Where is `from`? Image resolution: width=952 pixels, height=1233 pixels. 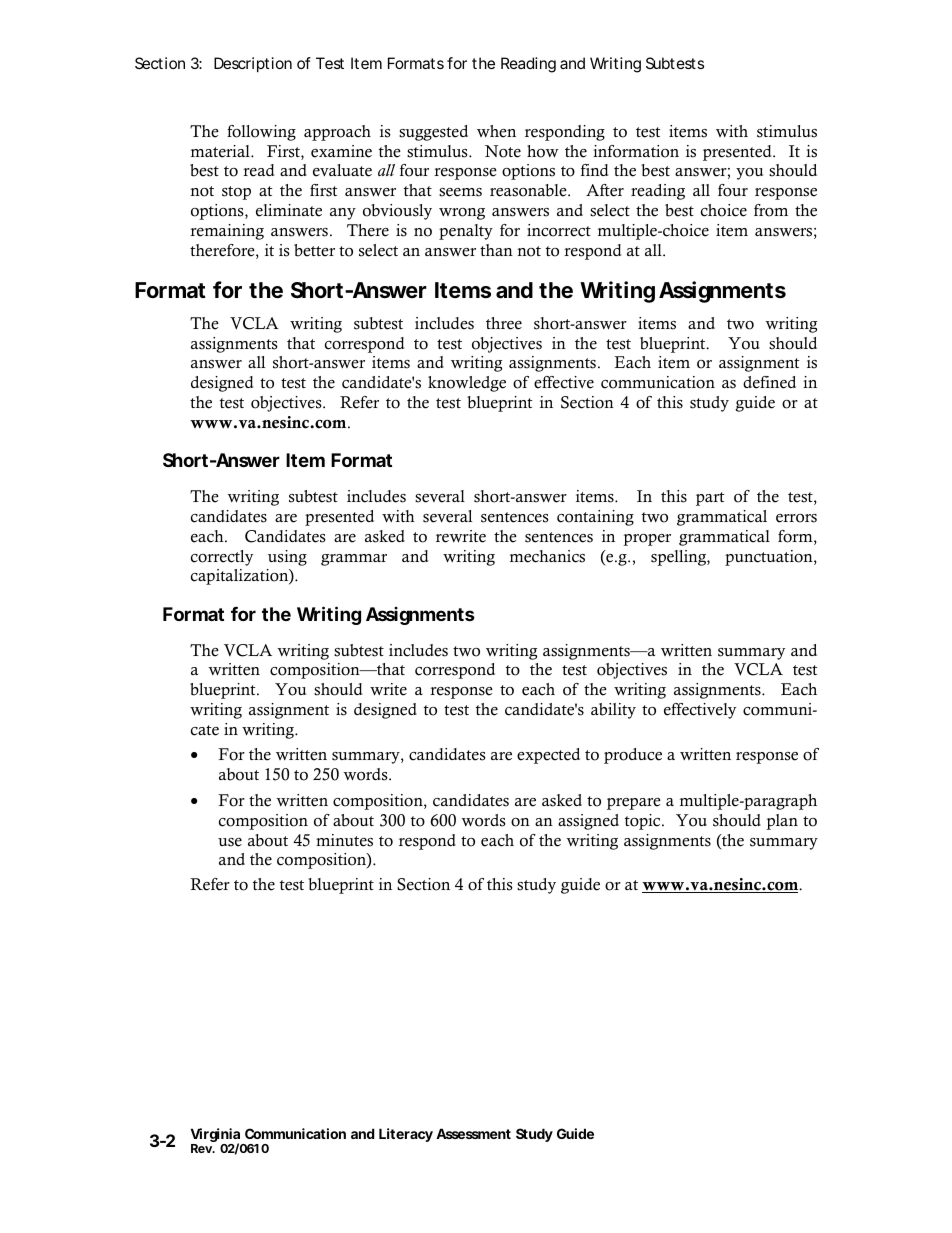
from is located at coordinates (771, 210).
